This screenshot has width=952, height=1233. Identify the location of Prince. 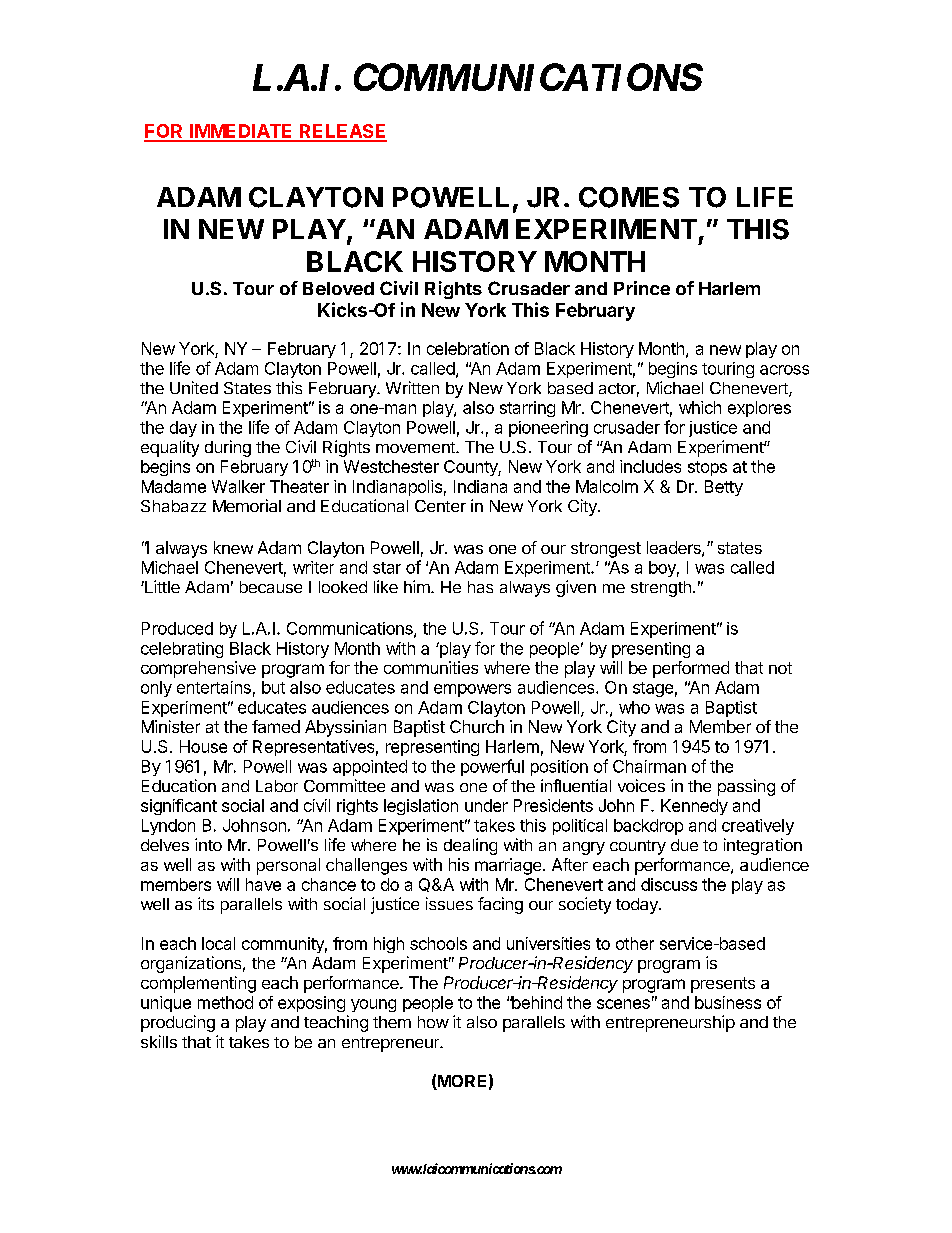
(642, 288).
